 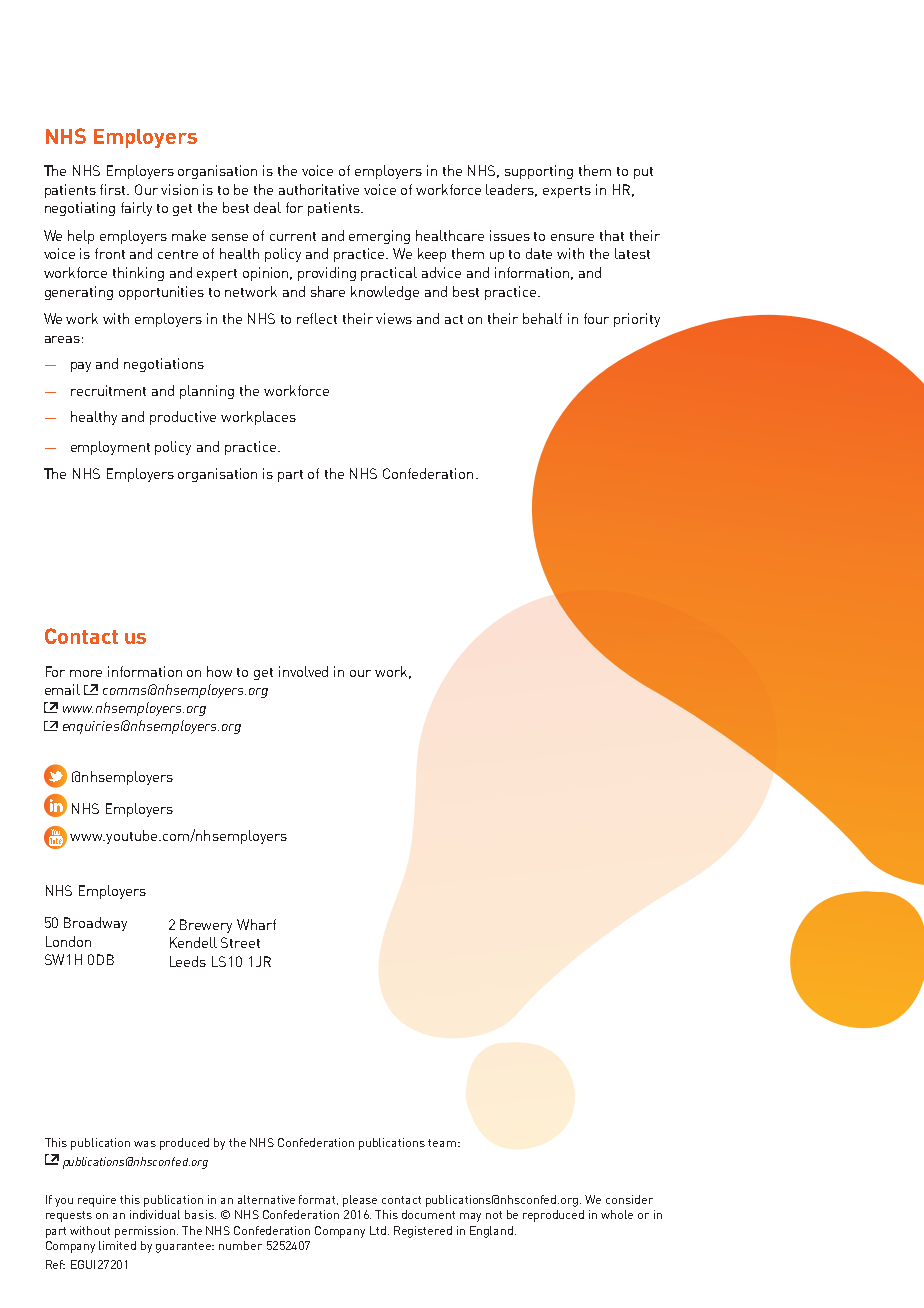 What do you see at coordinates (155, 1214) in the image?
I see `individual` at bounding box center [155, 1214].
